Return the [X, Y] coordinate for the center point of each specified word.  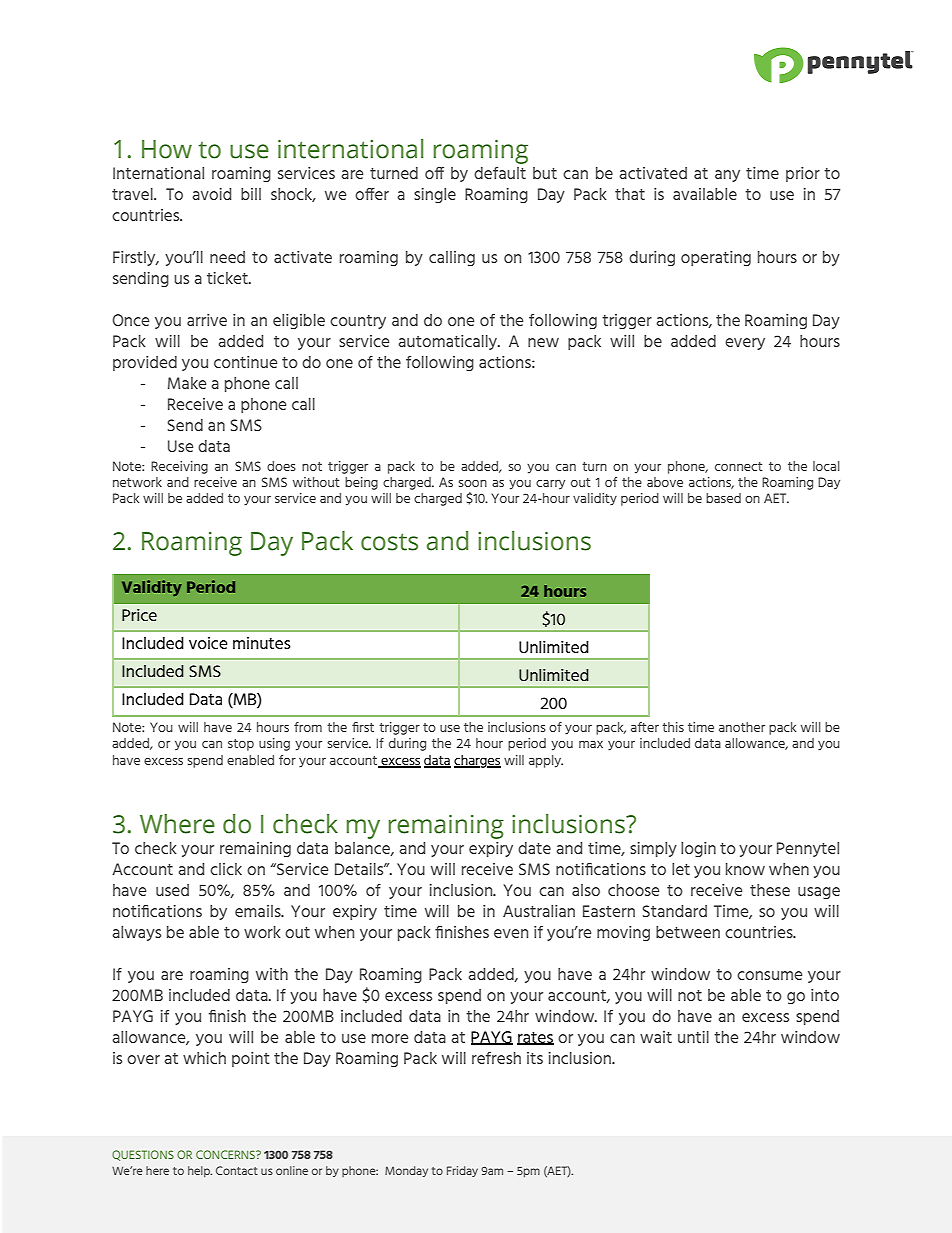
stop [241, 745]
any [727, 176]
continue [245, 362]
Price [139, 615]
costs [389, 542]
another [742, 727]
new [543, 342]
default [500, 173]
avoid [211, 194]
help [200, 1171]
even [511, 933]
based [723, 498]
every [745, 344]
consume [769, 975]
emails [259, 911]
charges [477, 761]
